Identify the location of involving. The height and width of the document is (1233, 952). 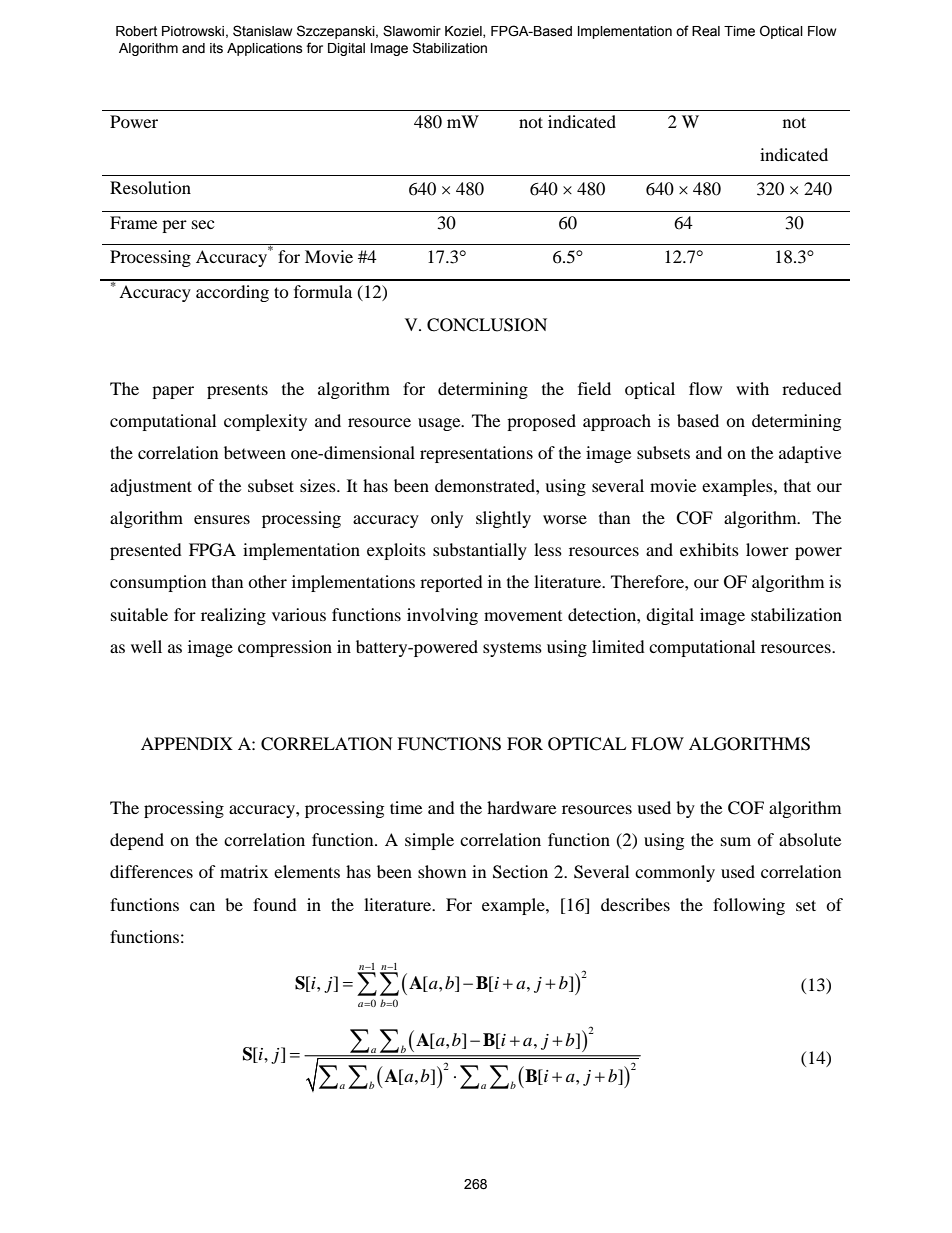
(442, 616).
